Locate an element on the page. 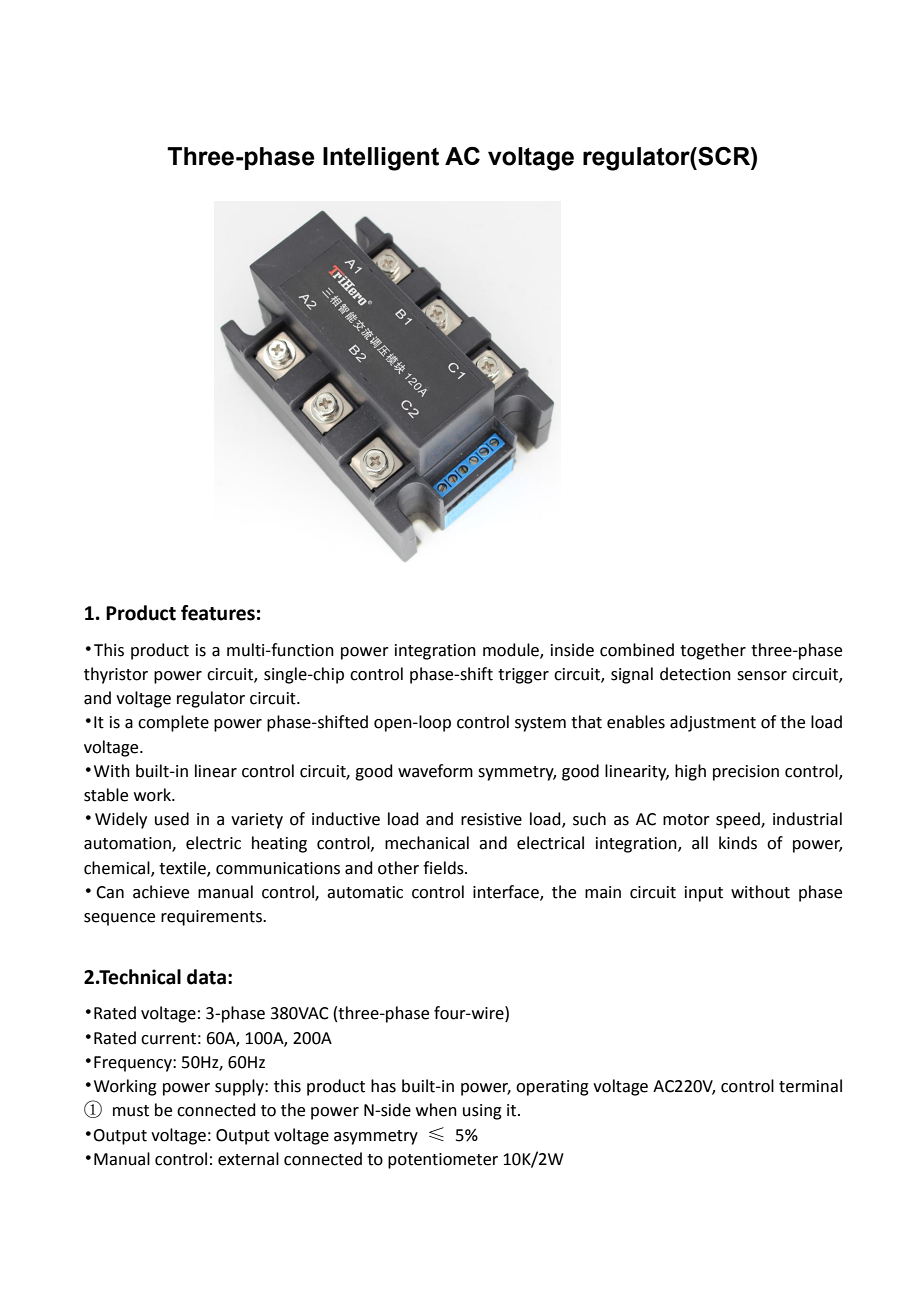  terminal is located at coordinates (810, 1086).
